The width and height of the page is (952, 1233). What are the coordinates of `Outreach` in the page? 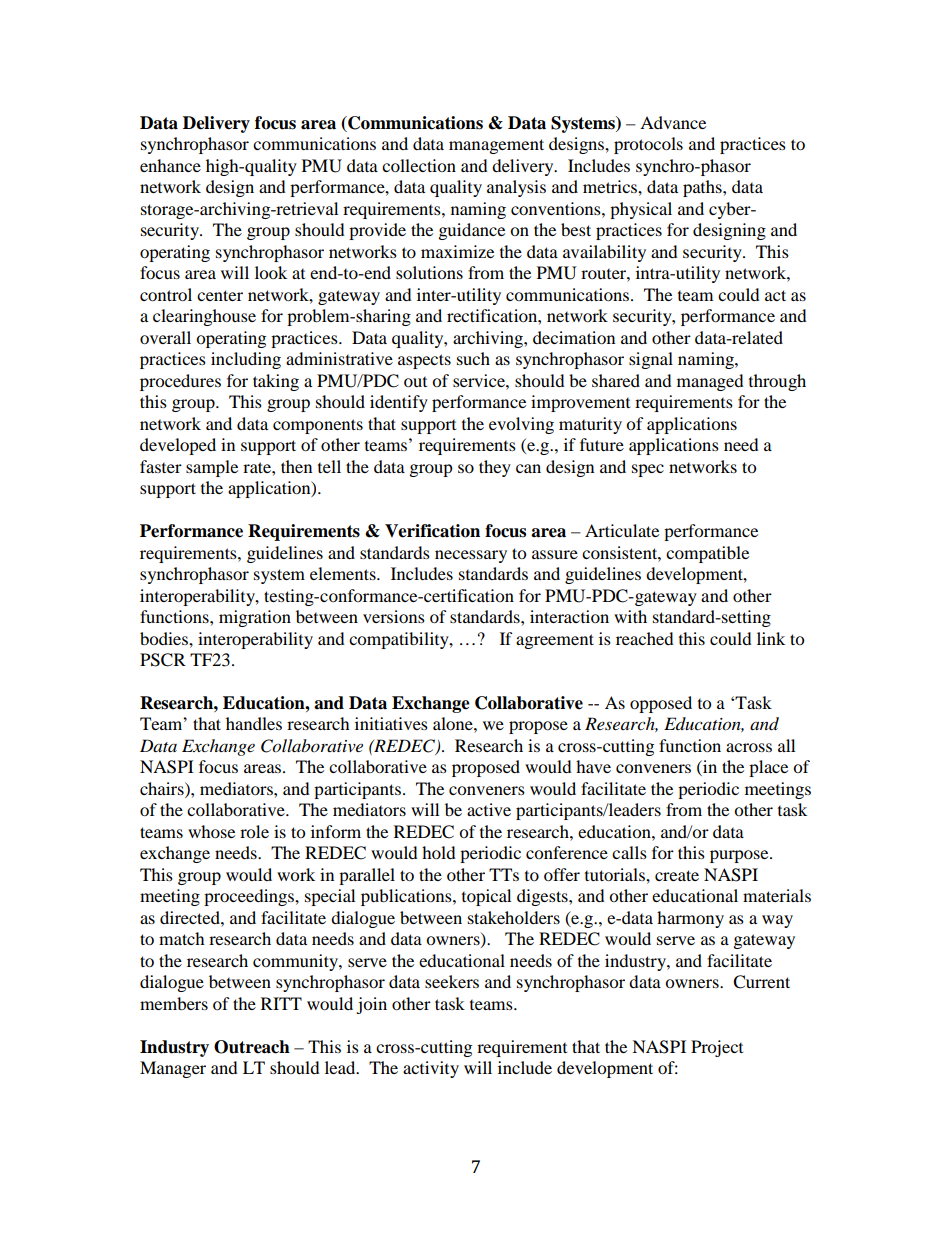 It's located at (252, 1047).
